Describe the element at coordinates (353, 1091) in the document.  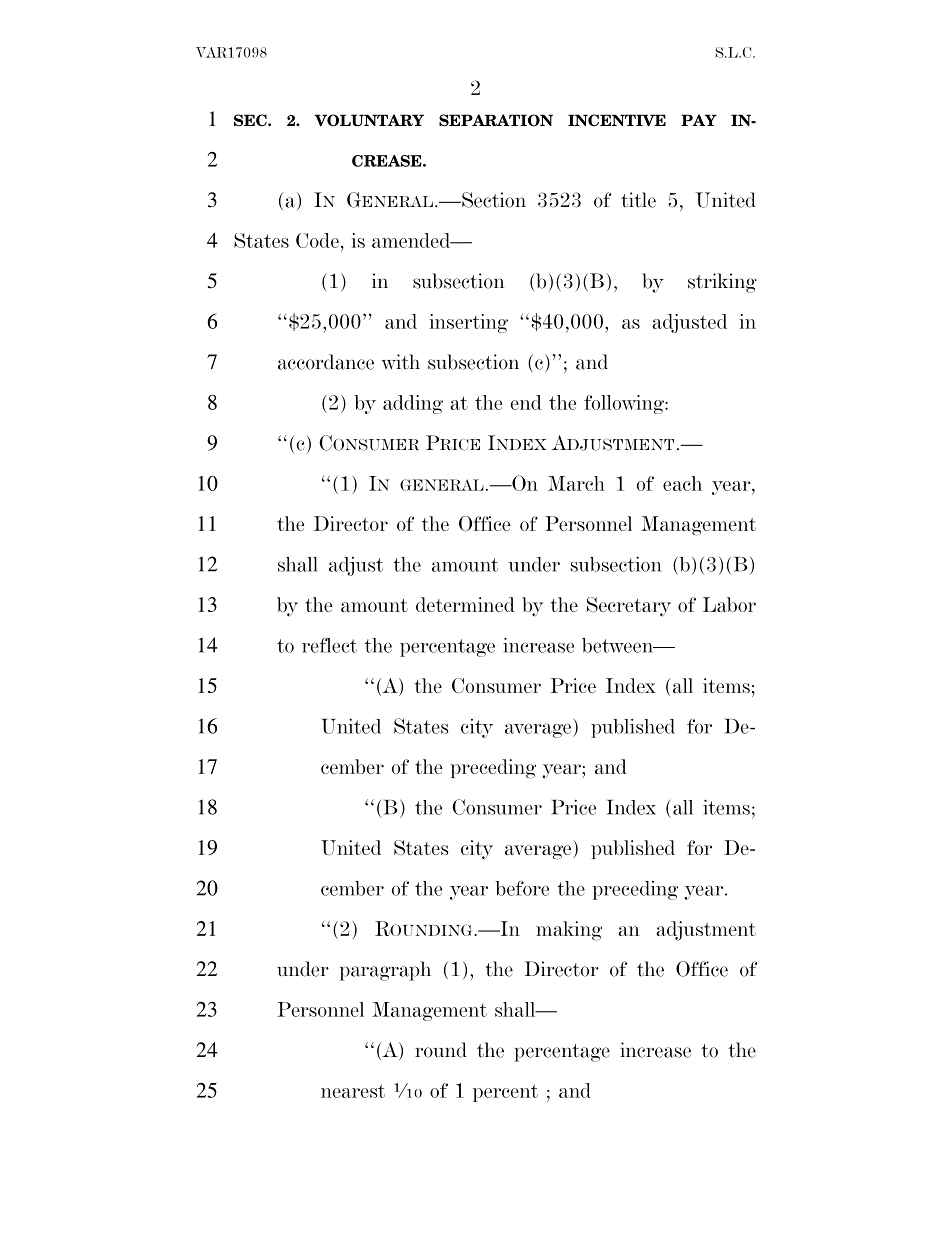
I see `nearest` at that location.
